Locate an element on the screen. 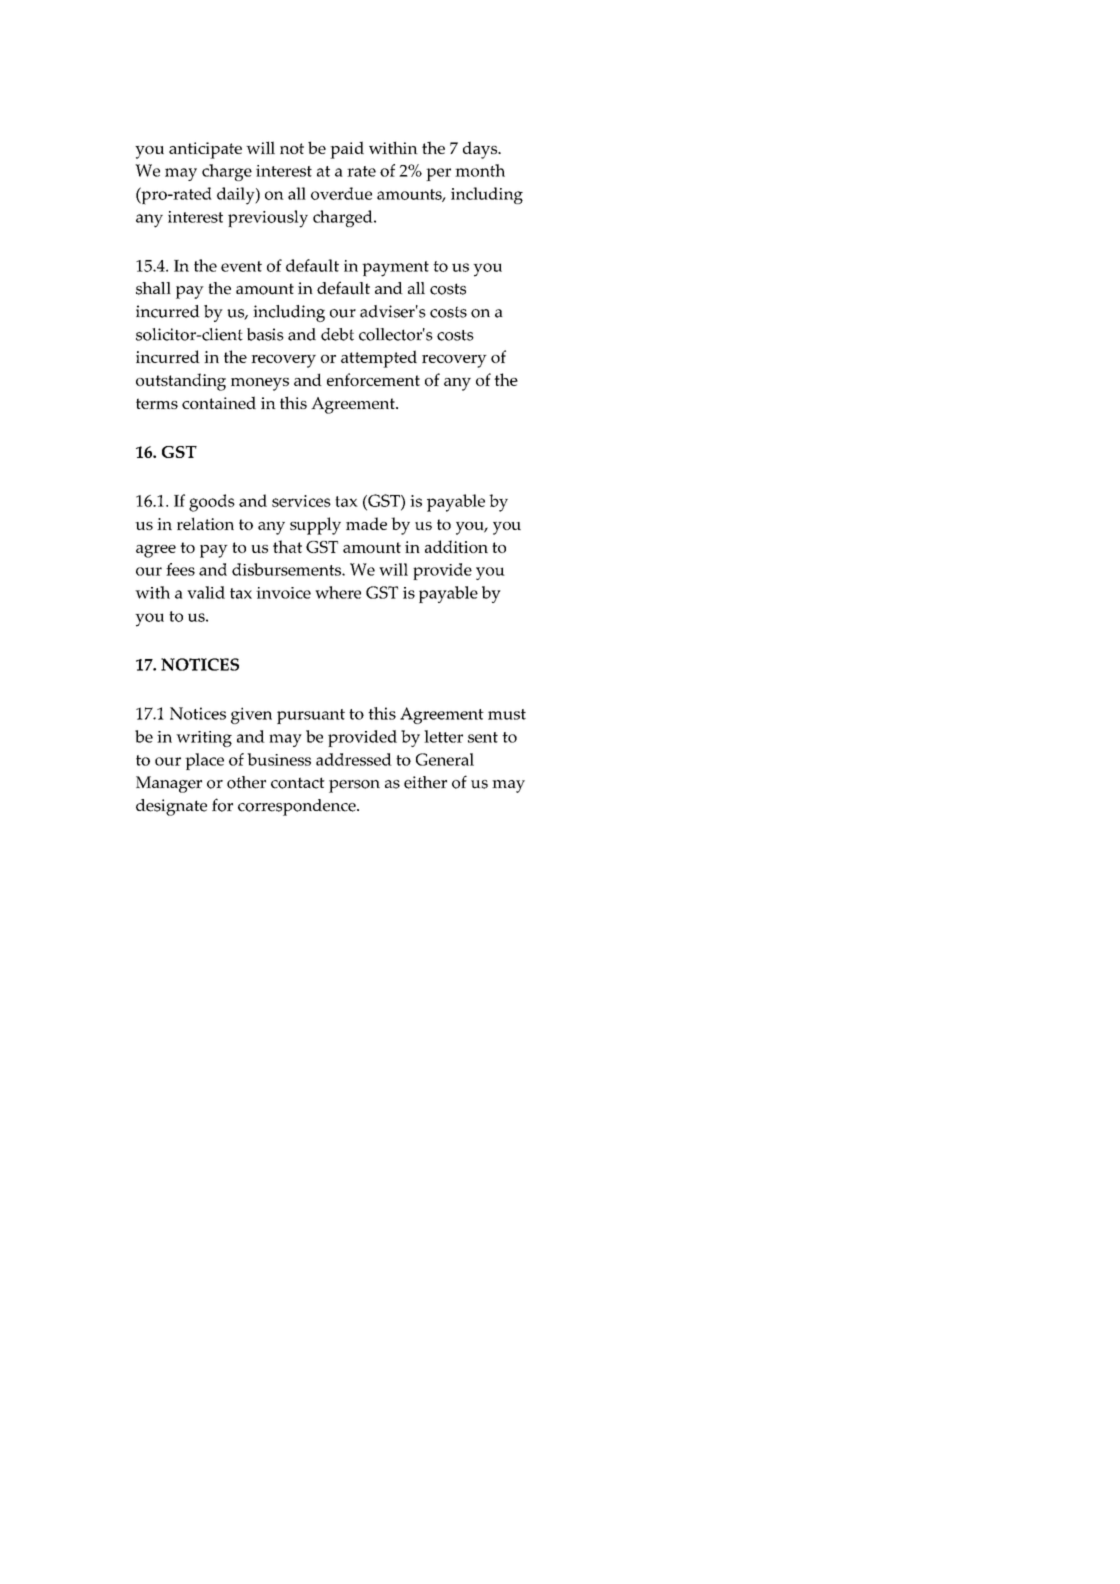  goods is located at coordinates (212, 503).
